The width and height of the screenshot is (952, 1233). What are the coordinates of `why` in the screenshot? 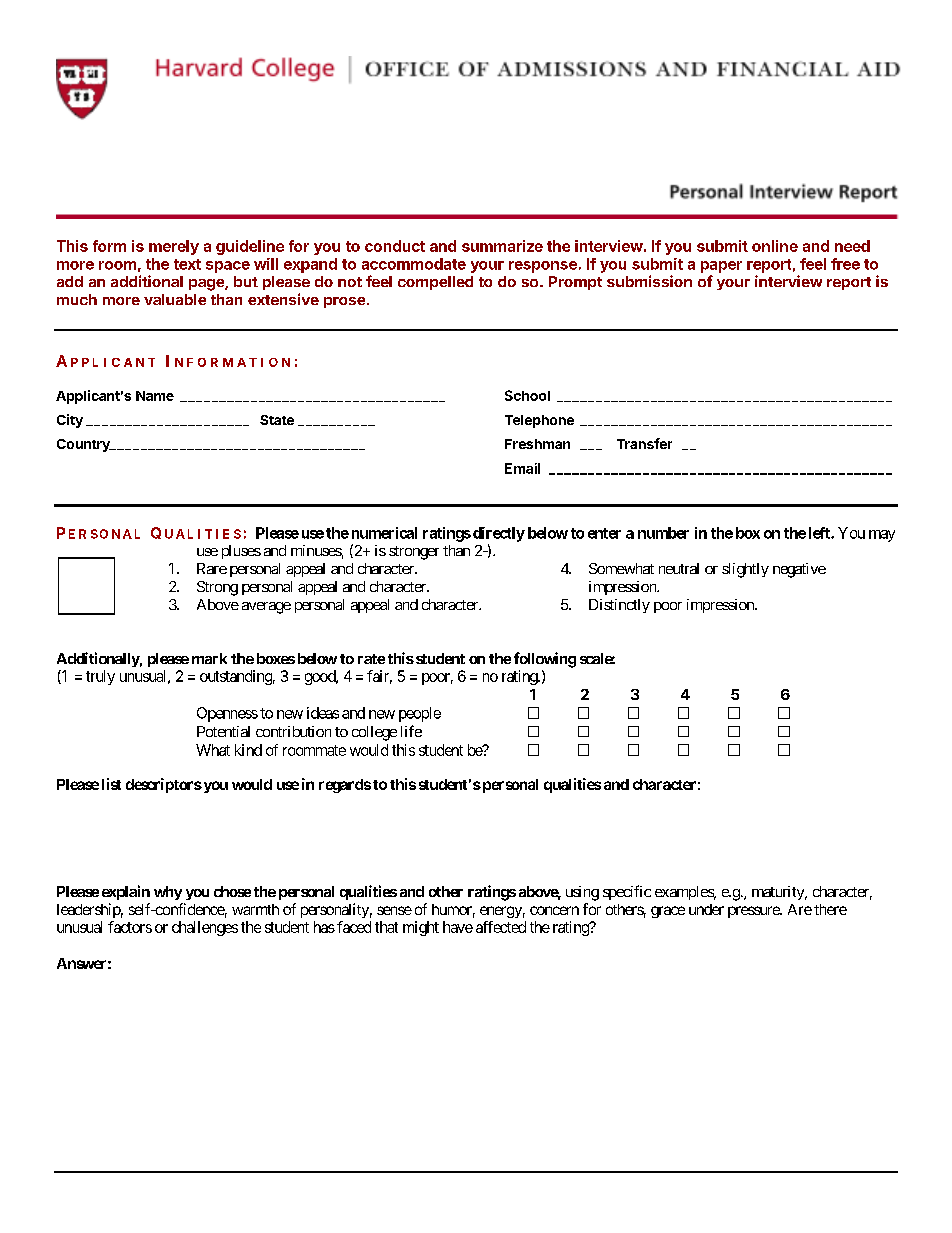 It's located at (168, 893).
